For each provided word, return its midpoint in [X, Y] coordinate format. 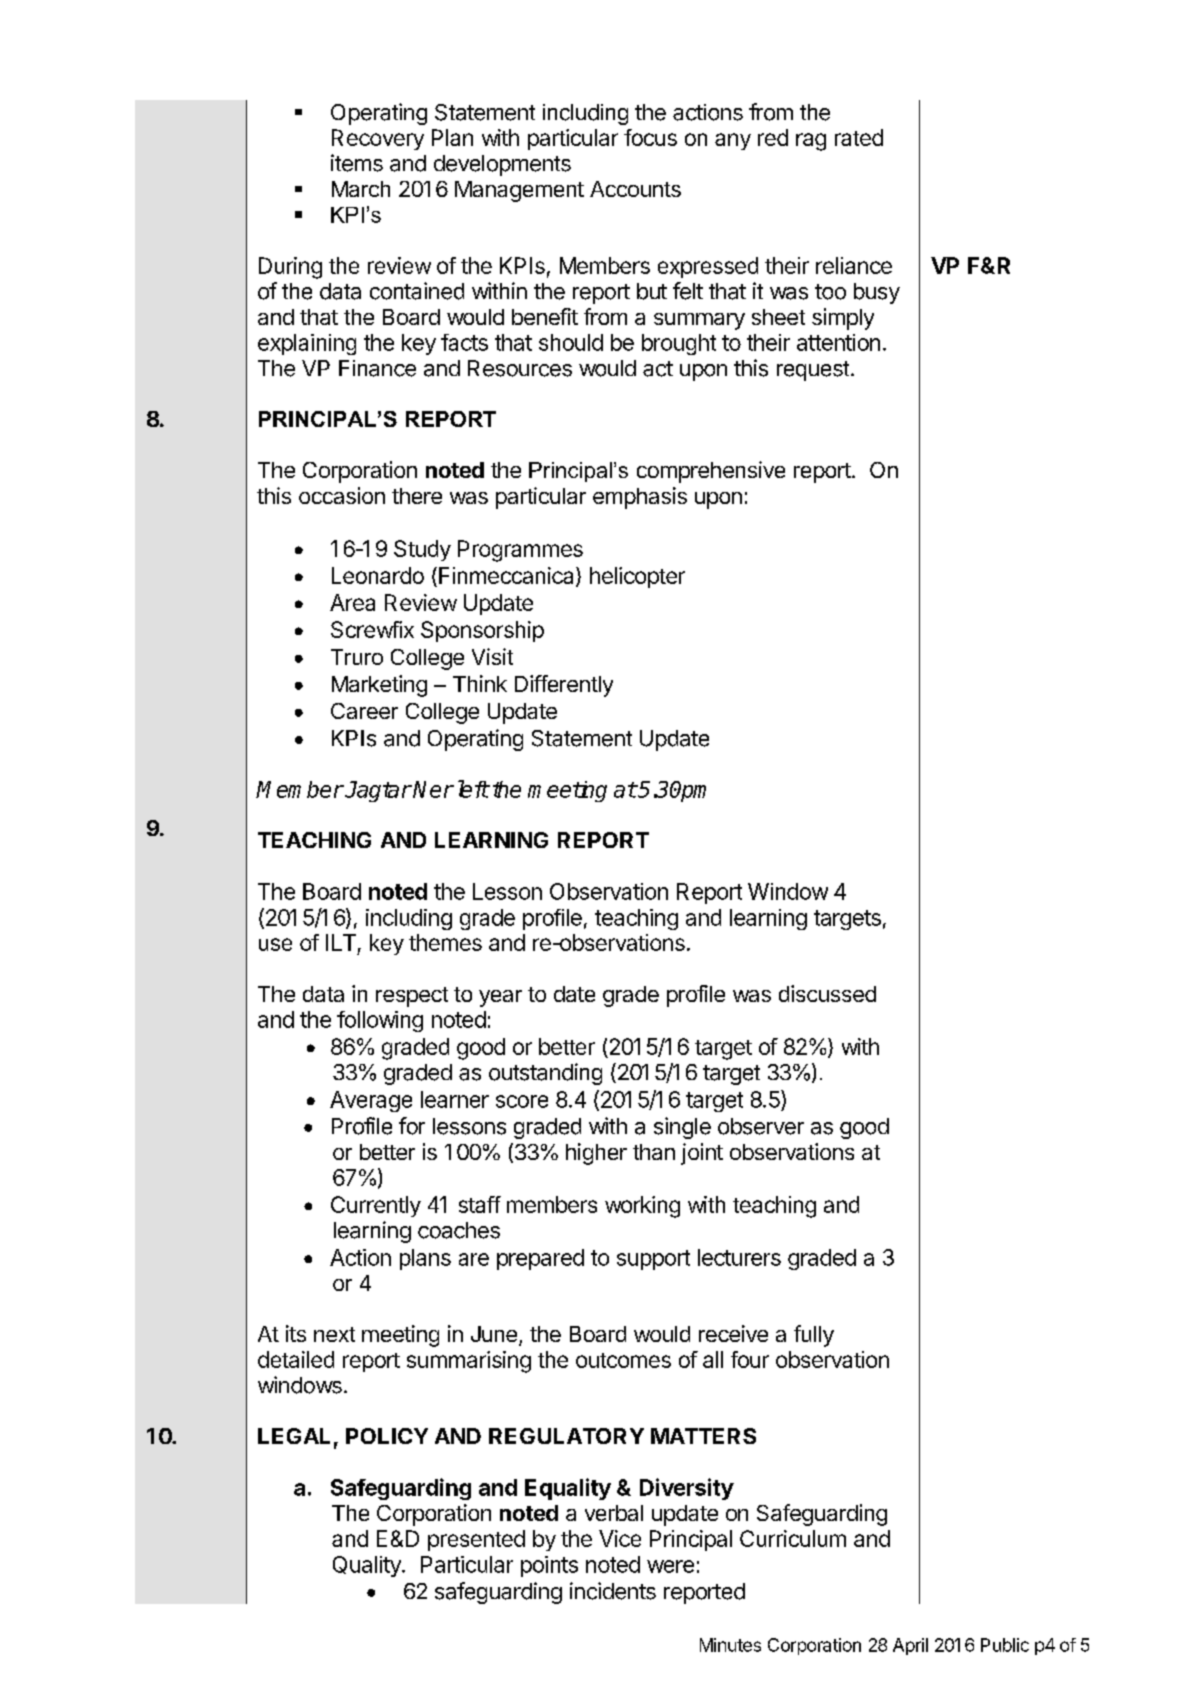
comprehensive [711, 472]
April [910, 1646]
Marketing [379, 686]
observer [761, 1126]
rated [859, 137]
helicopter [637, 577]
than [654, 1152]
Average [371, 1101]
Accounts [635, 189]
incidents [613, 1591]
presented [476, 1540]
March [361, 189]
